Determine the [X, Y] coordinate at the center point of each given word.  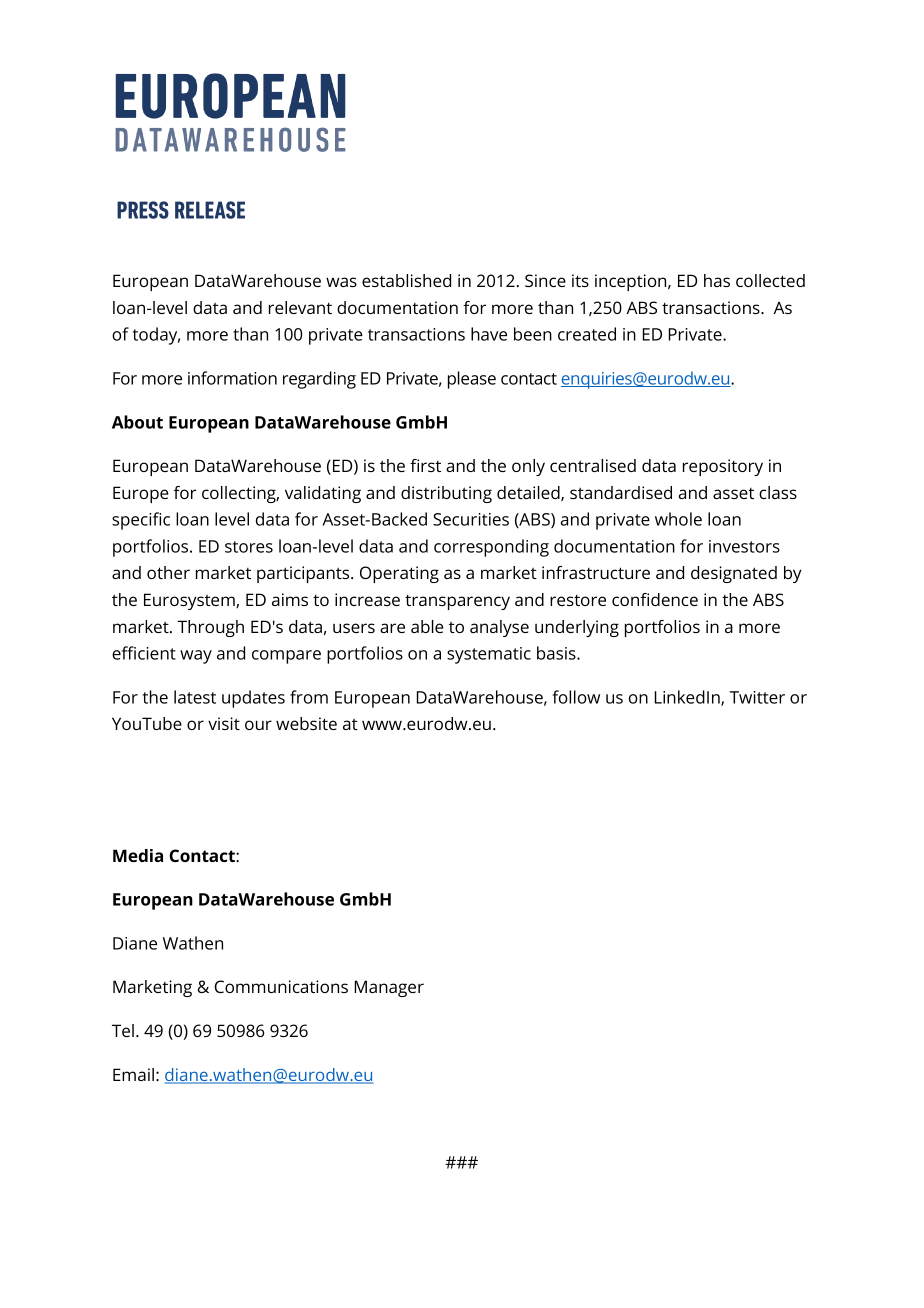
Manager [389, 988]
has [717, 280]
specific [141, 521]
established [406, 280]
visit [224, 723]
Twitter [757, 697]
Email [133, 1074]
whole [678, 519]
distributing [446, 494]
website [306, 723]
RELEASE [210, 210]
